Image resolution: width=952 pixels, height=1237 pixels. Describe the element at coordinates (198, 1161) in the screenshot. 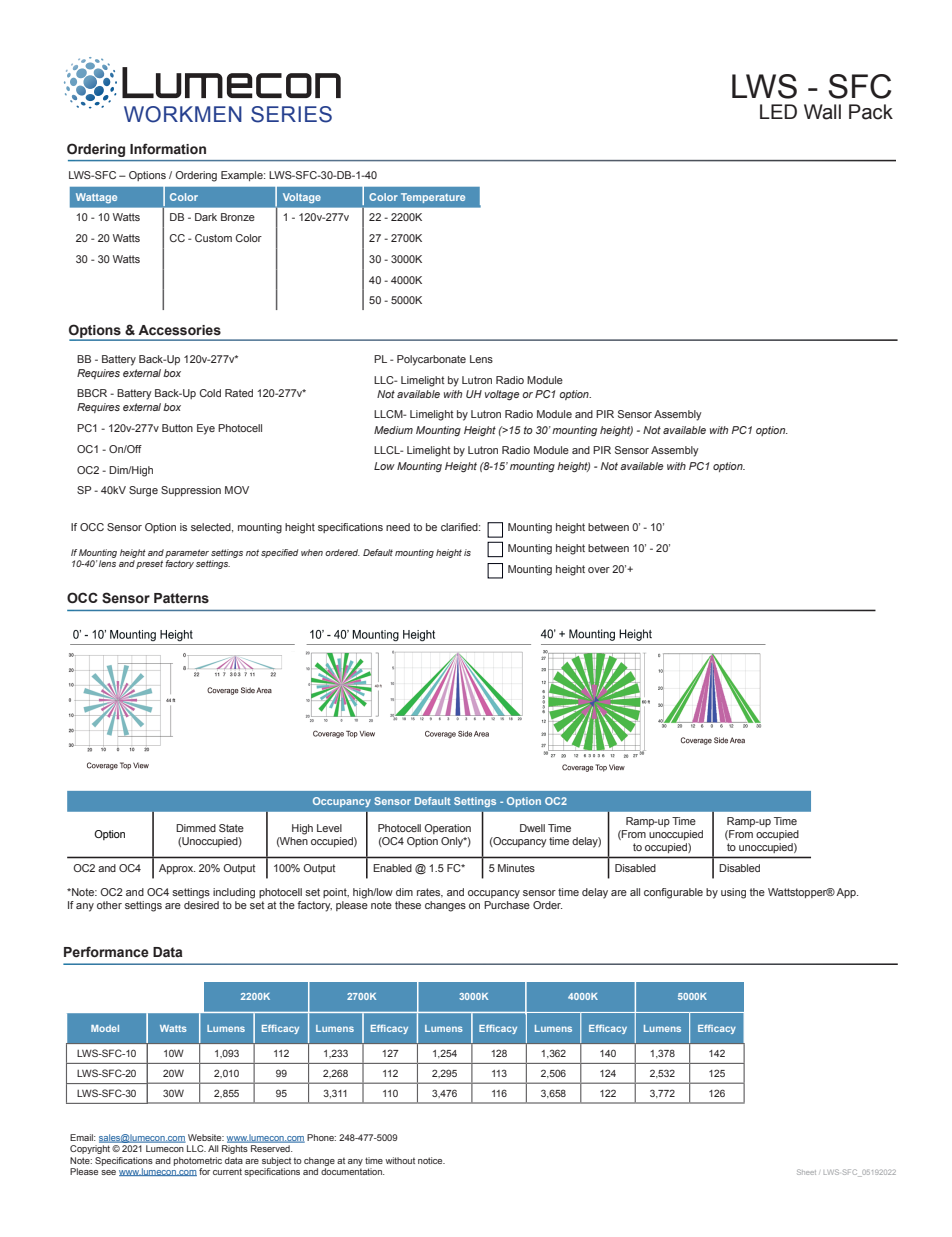

I see `photometric` at that location.
